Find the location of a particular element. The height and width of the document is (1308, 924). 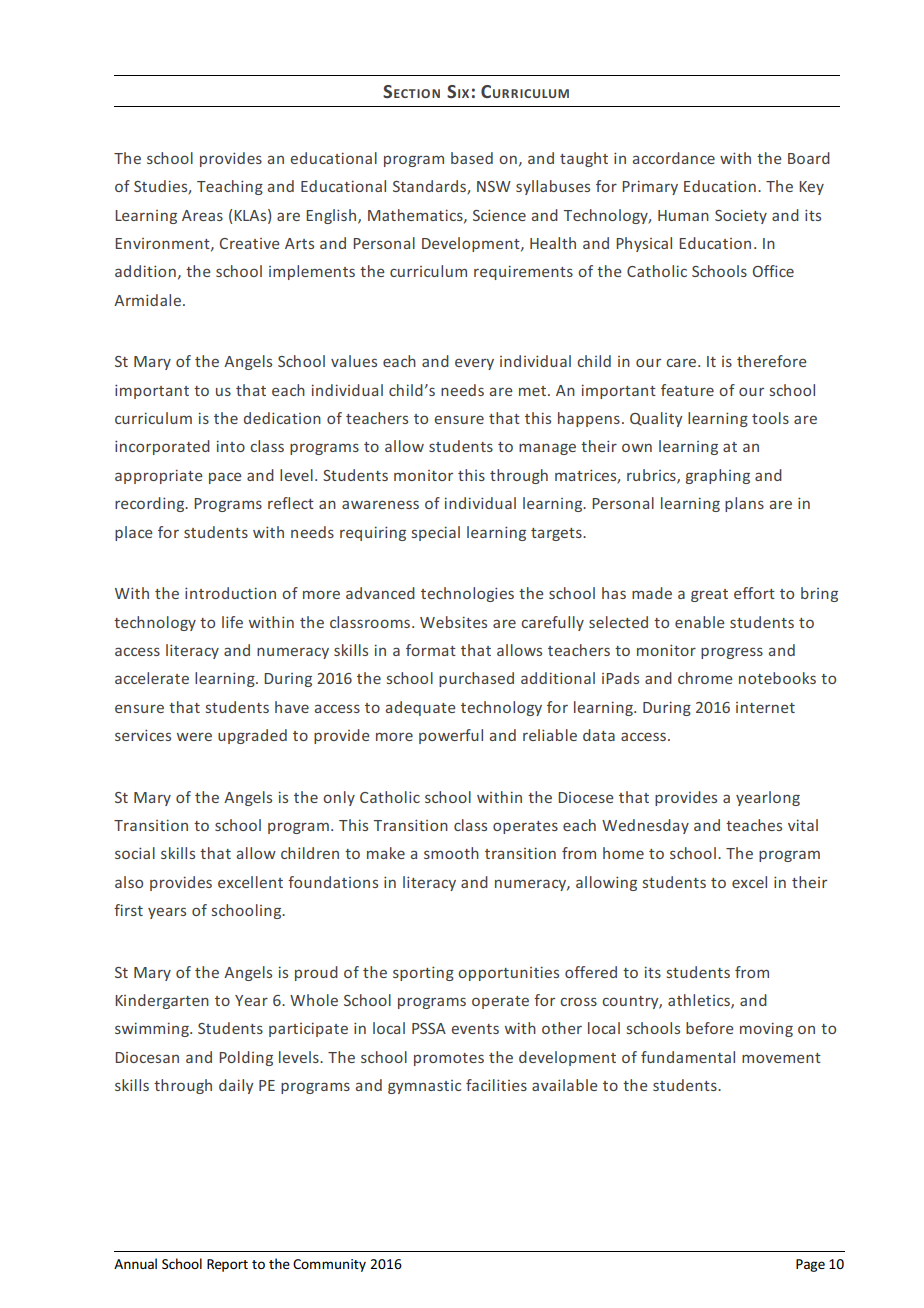

opportunities is located at coordinates (508, 973).
